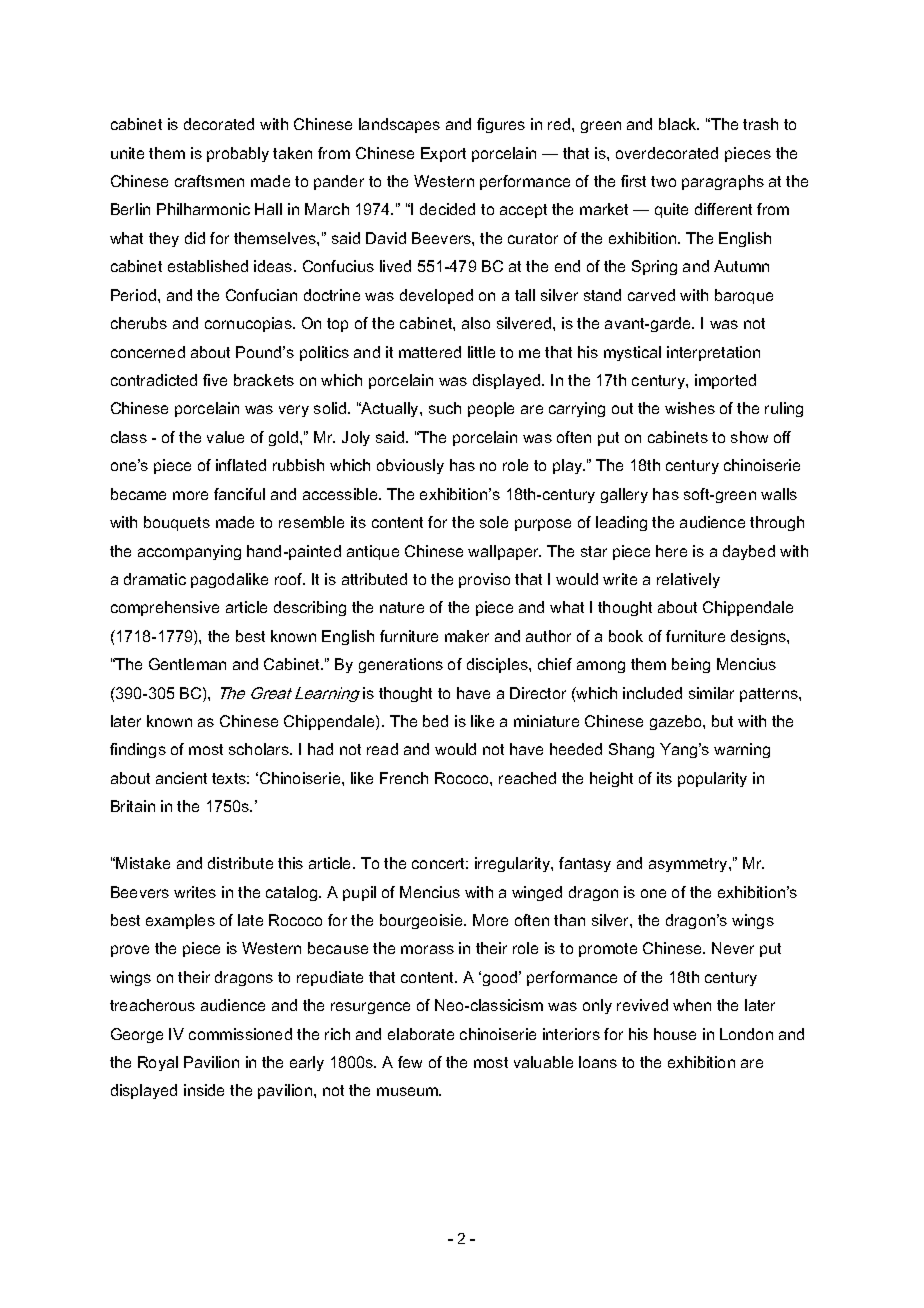  I want to click on few, so click(410, 1062).
